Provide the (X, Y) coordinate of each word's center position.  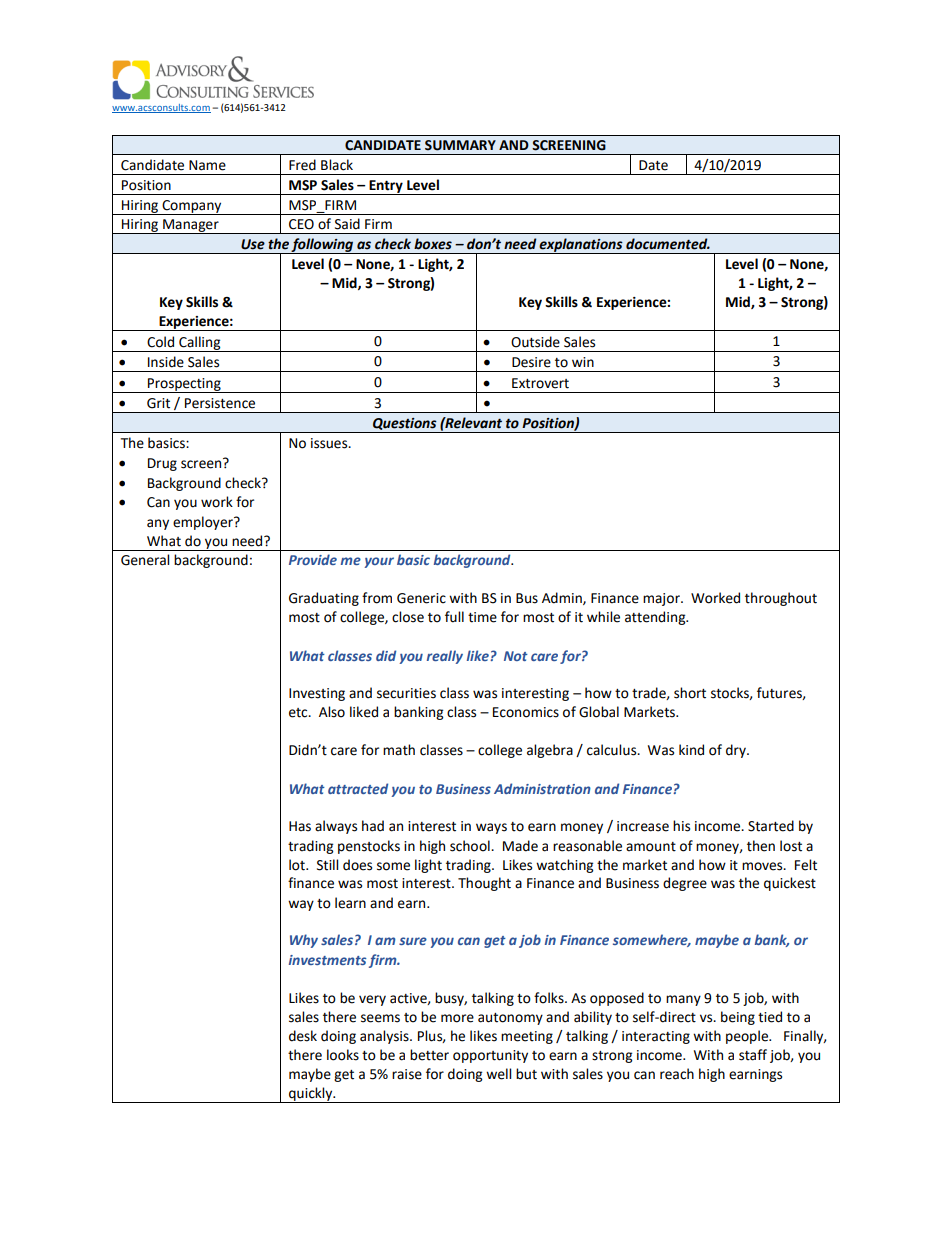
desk (303, 1036)
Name (207, 165)
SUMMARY (460, 145)
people (748, 1037)
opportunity (490, 1056)
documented (668, 244)
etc (299, 713)
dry (737, 751)
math (399, 750)
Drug (162, 464)
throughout (781, 599)
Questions (405, 424)
